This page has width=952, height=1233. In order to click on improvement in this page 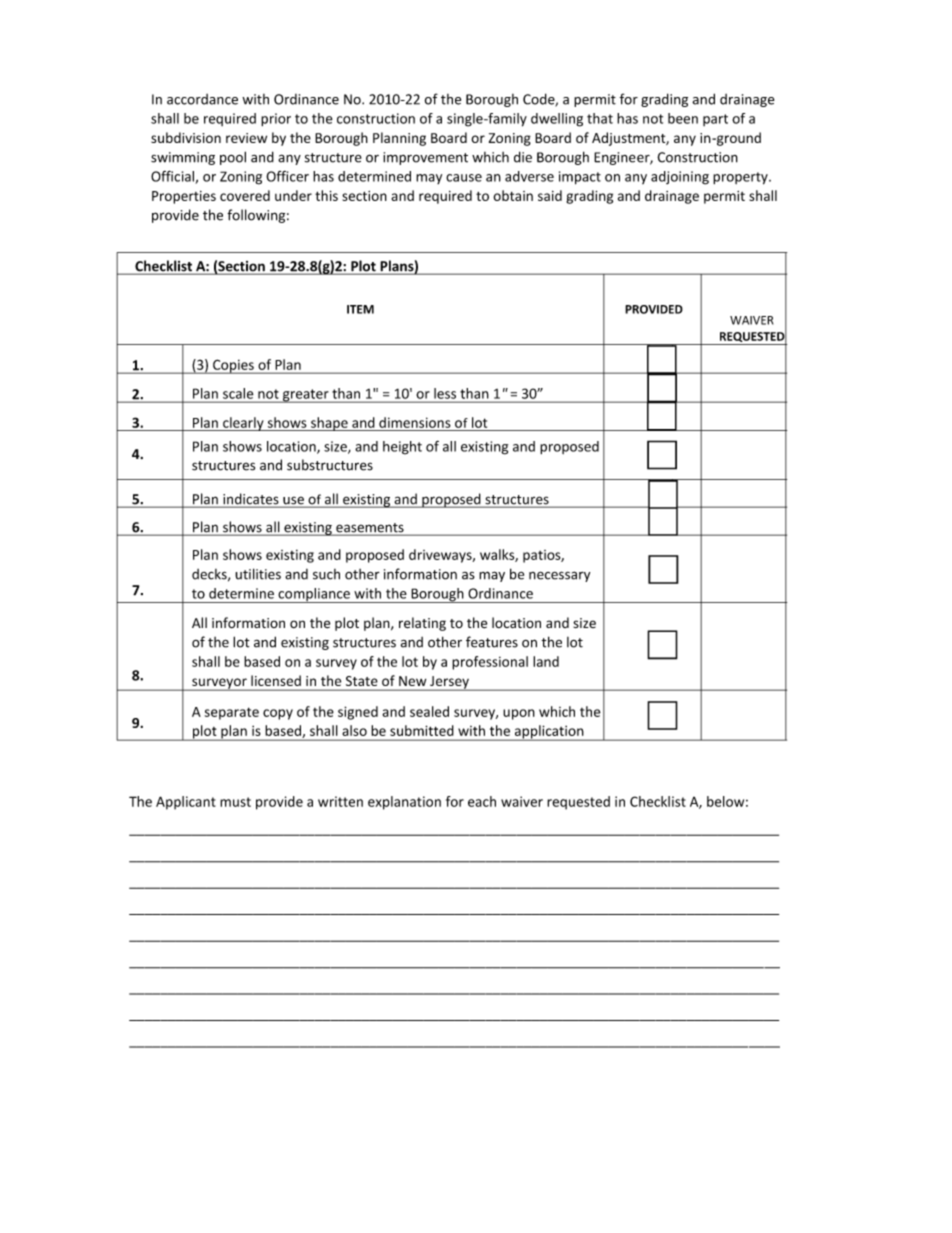, I will do `click(425, 158)`.
